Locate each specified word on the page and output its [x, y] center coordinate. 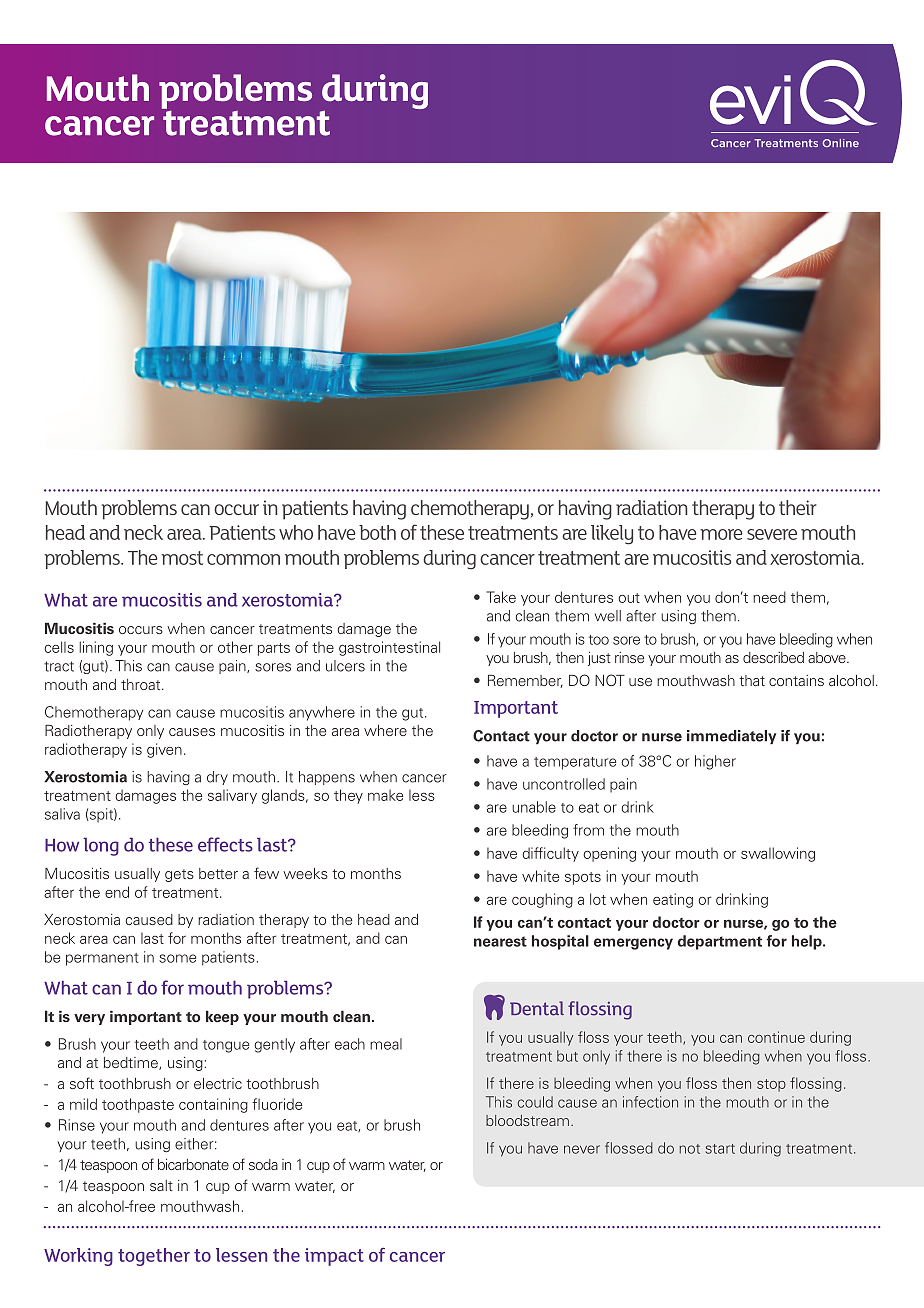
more [721, 534]
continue [776, 1037]
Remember [525, 681]
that [752, 680]
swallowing [778, 854]
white [540, 876]
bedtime [132, 1063]
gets [179, 875]
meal [386, 1044]
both [377, 532]
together [154, 1257]
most [182, 558]
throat [142, 684]
